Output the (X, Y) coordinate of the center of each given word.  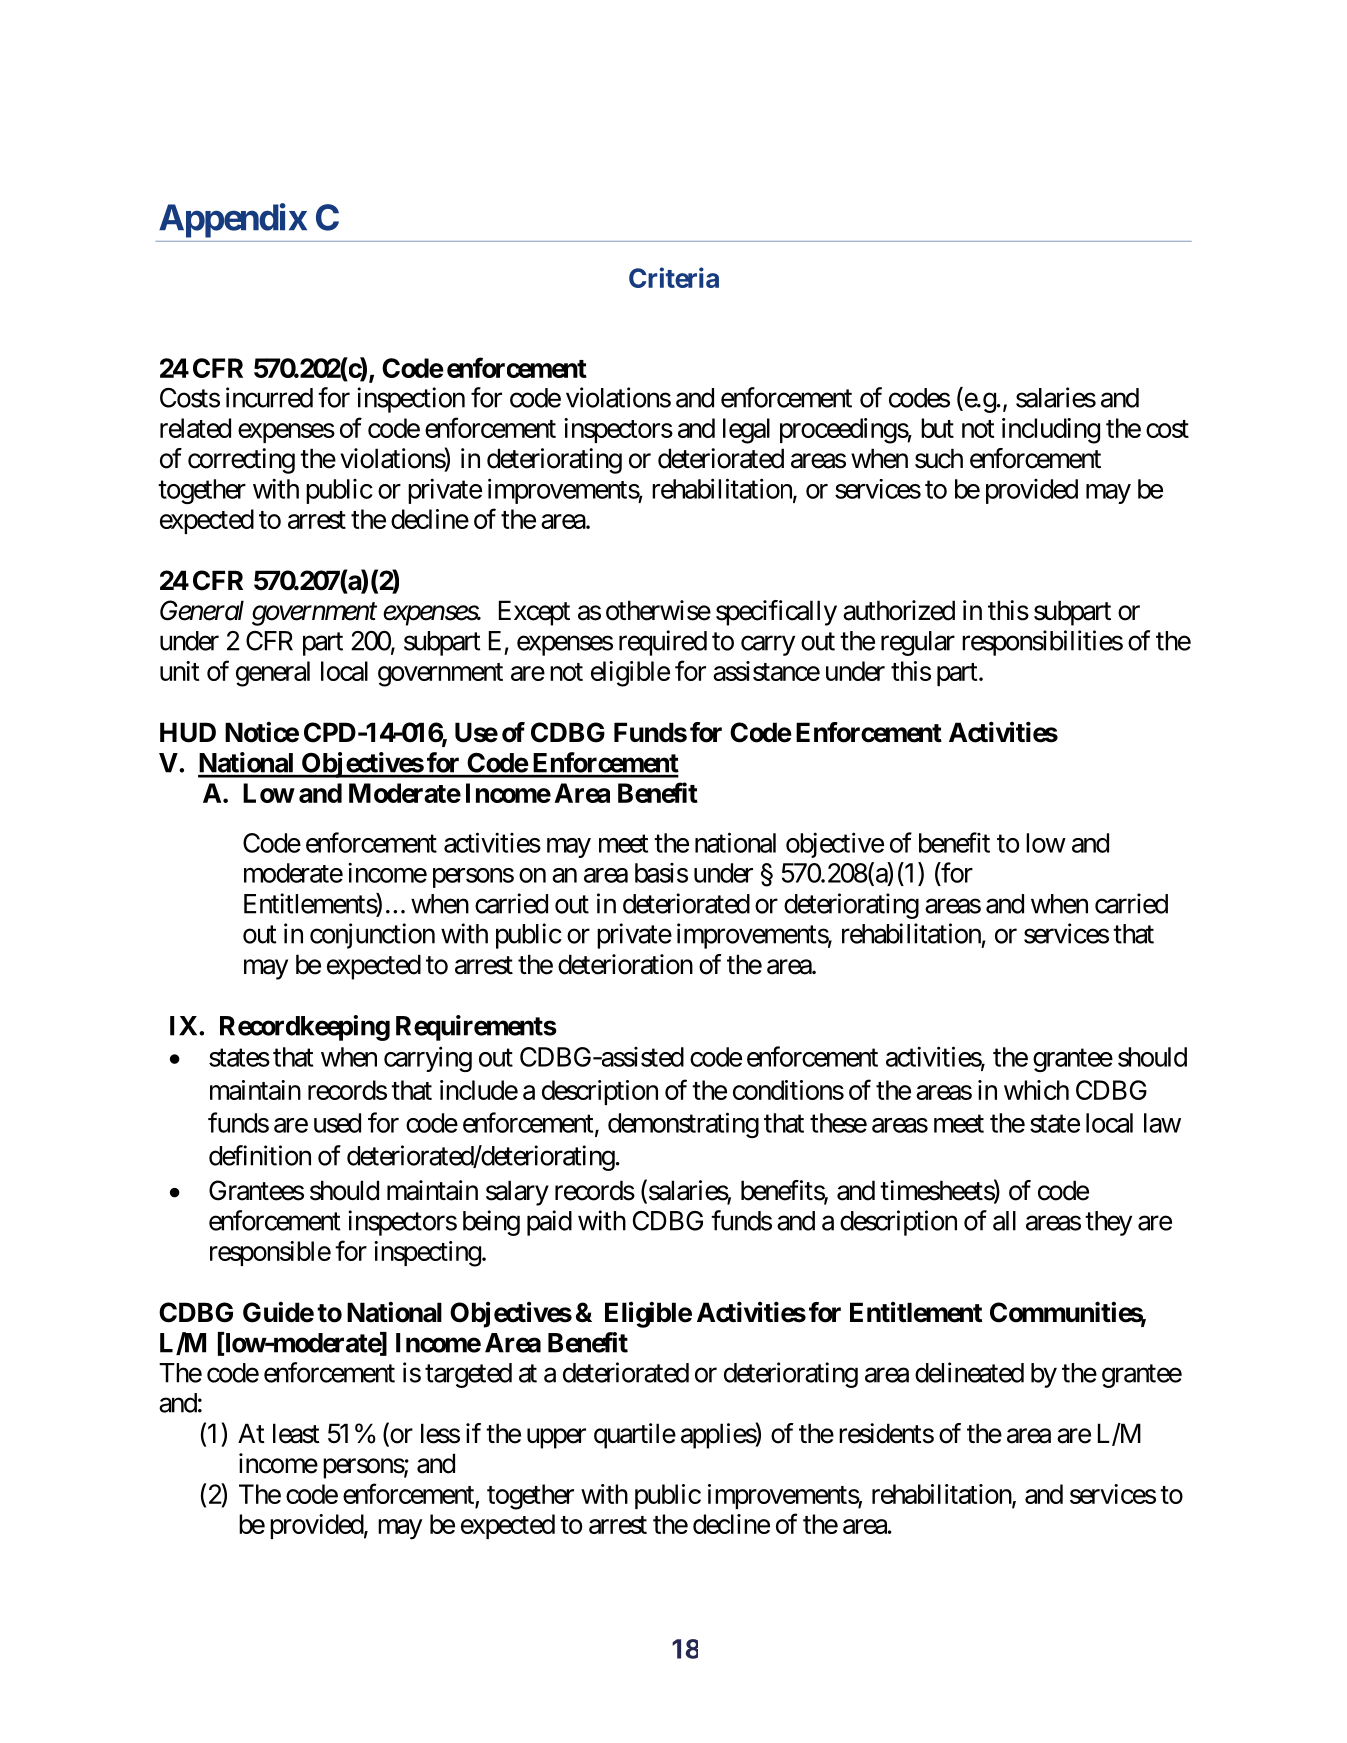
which (1036, 1090)
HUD (188, 732)
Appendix (233, 220)
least (296, 1433)
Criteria (674, 277)
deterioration (625, 964)
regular (918, 643)
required (663, 643)
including (1051, 431)
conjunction (372, 936)
